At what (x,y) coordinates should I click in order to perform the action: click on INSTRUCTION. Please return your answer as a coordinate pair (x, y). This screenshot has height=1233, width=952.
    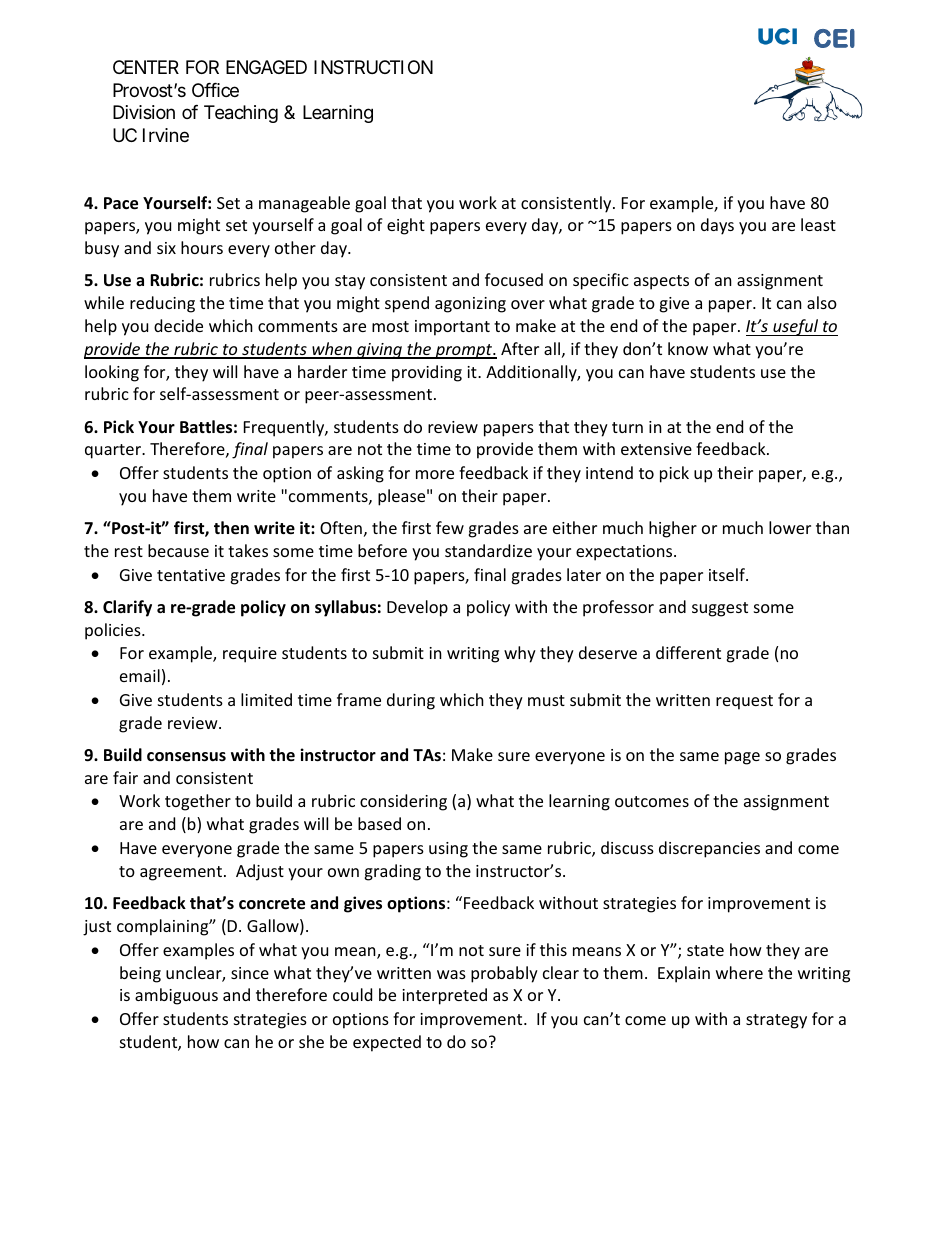
    Looking at the image, I should click on (373, 67).
